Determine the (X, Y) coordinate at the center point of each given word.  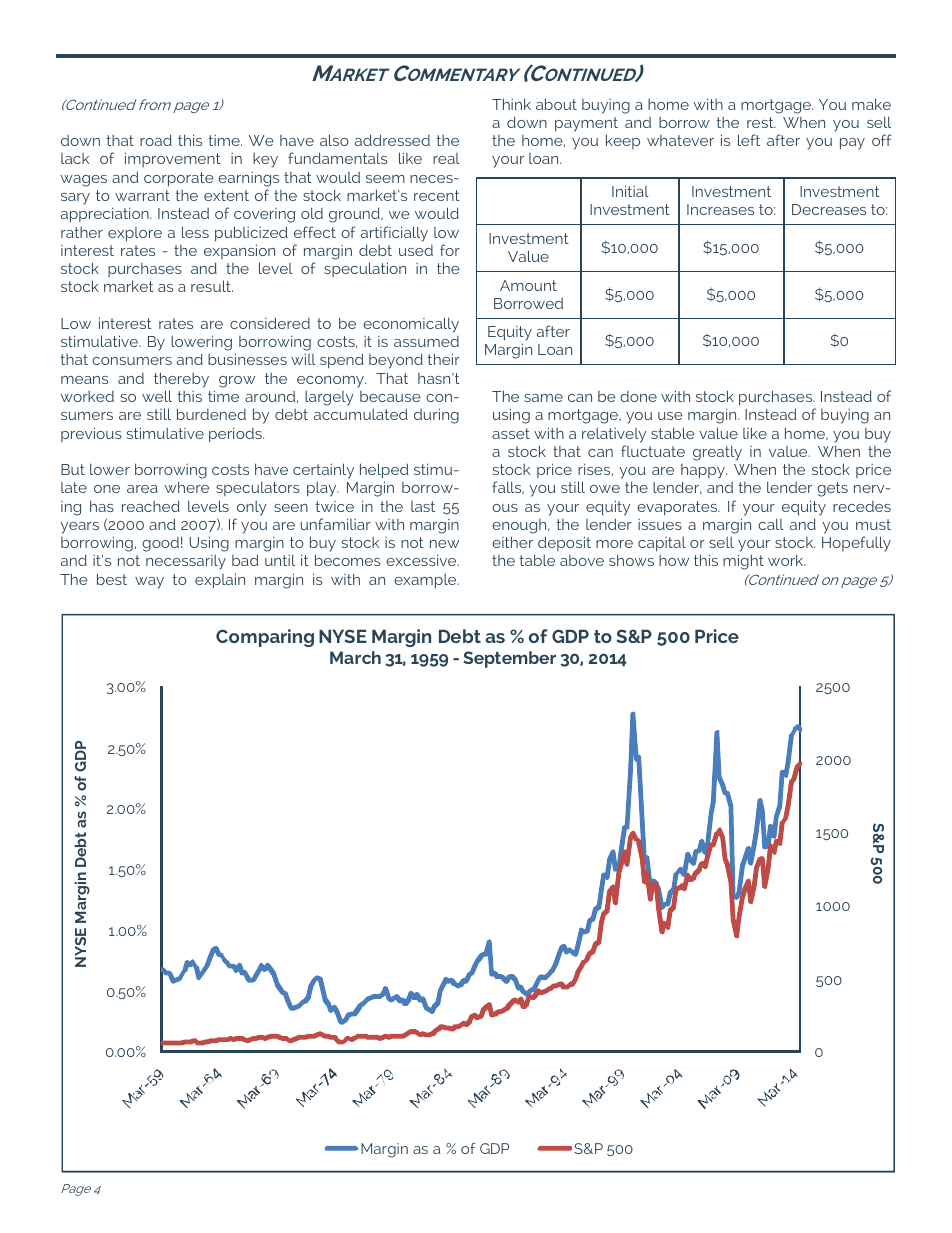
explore (135, 234)
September (509, 659)
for (450, 250)
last (423, 506)
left (749, 140)
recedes (862, 506)
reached (151, 506)
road (156, 140)
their (443, 359)
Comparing (265, 638)
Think (511, 104)
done (638, 396)
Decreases (829, 209)
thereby (181, 380)
